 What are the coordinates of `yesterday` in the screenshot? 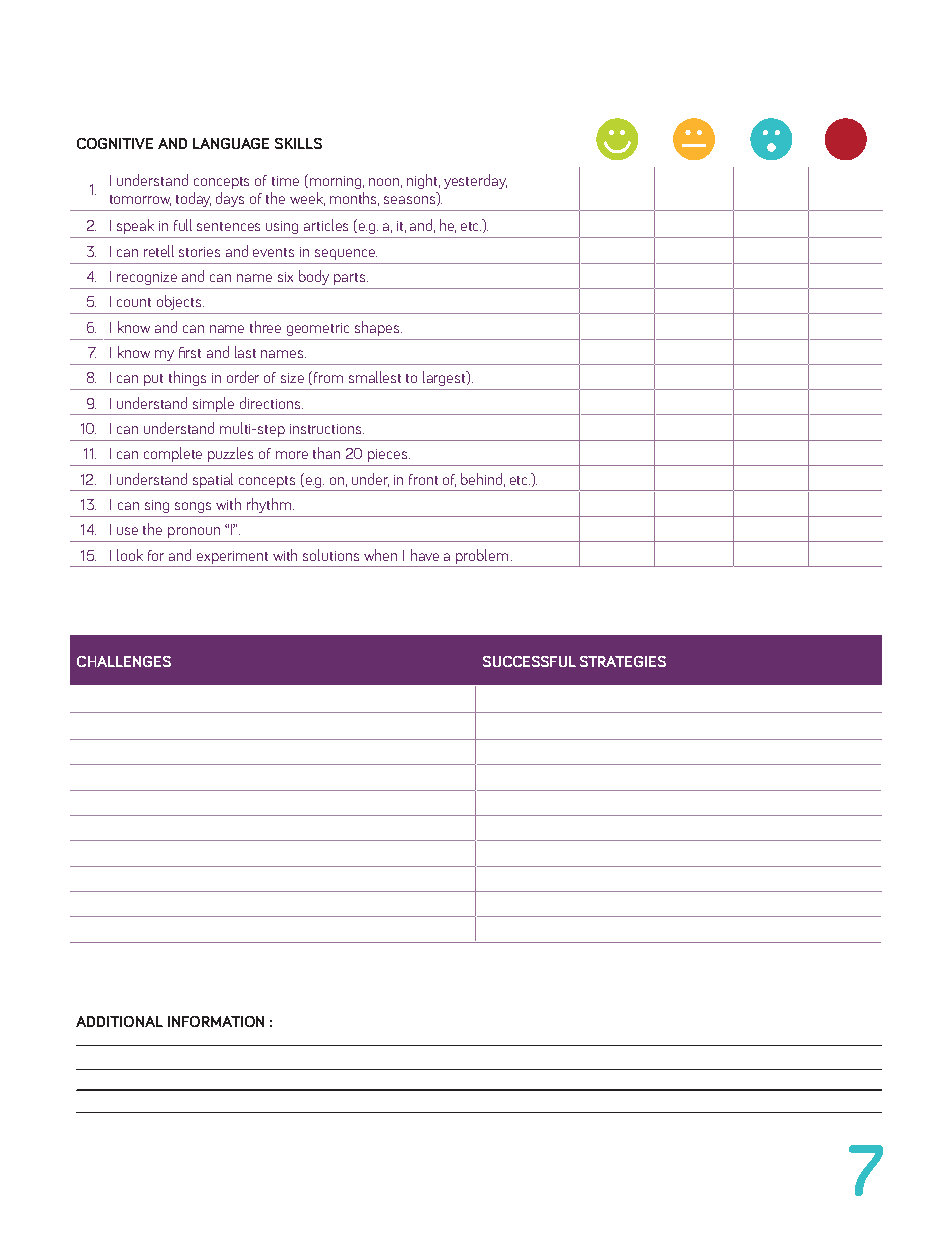 It's located at (475, 181).
